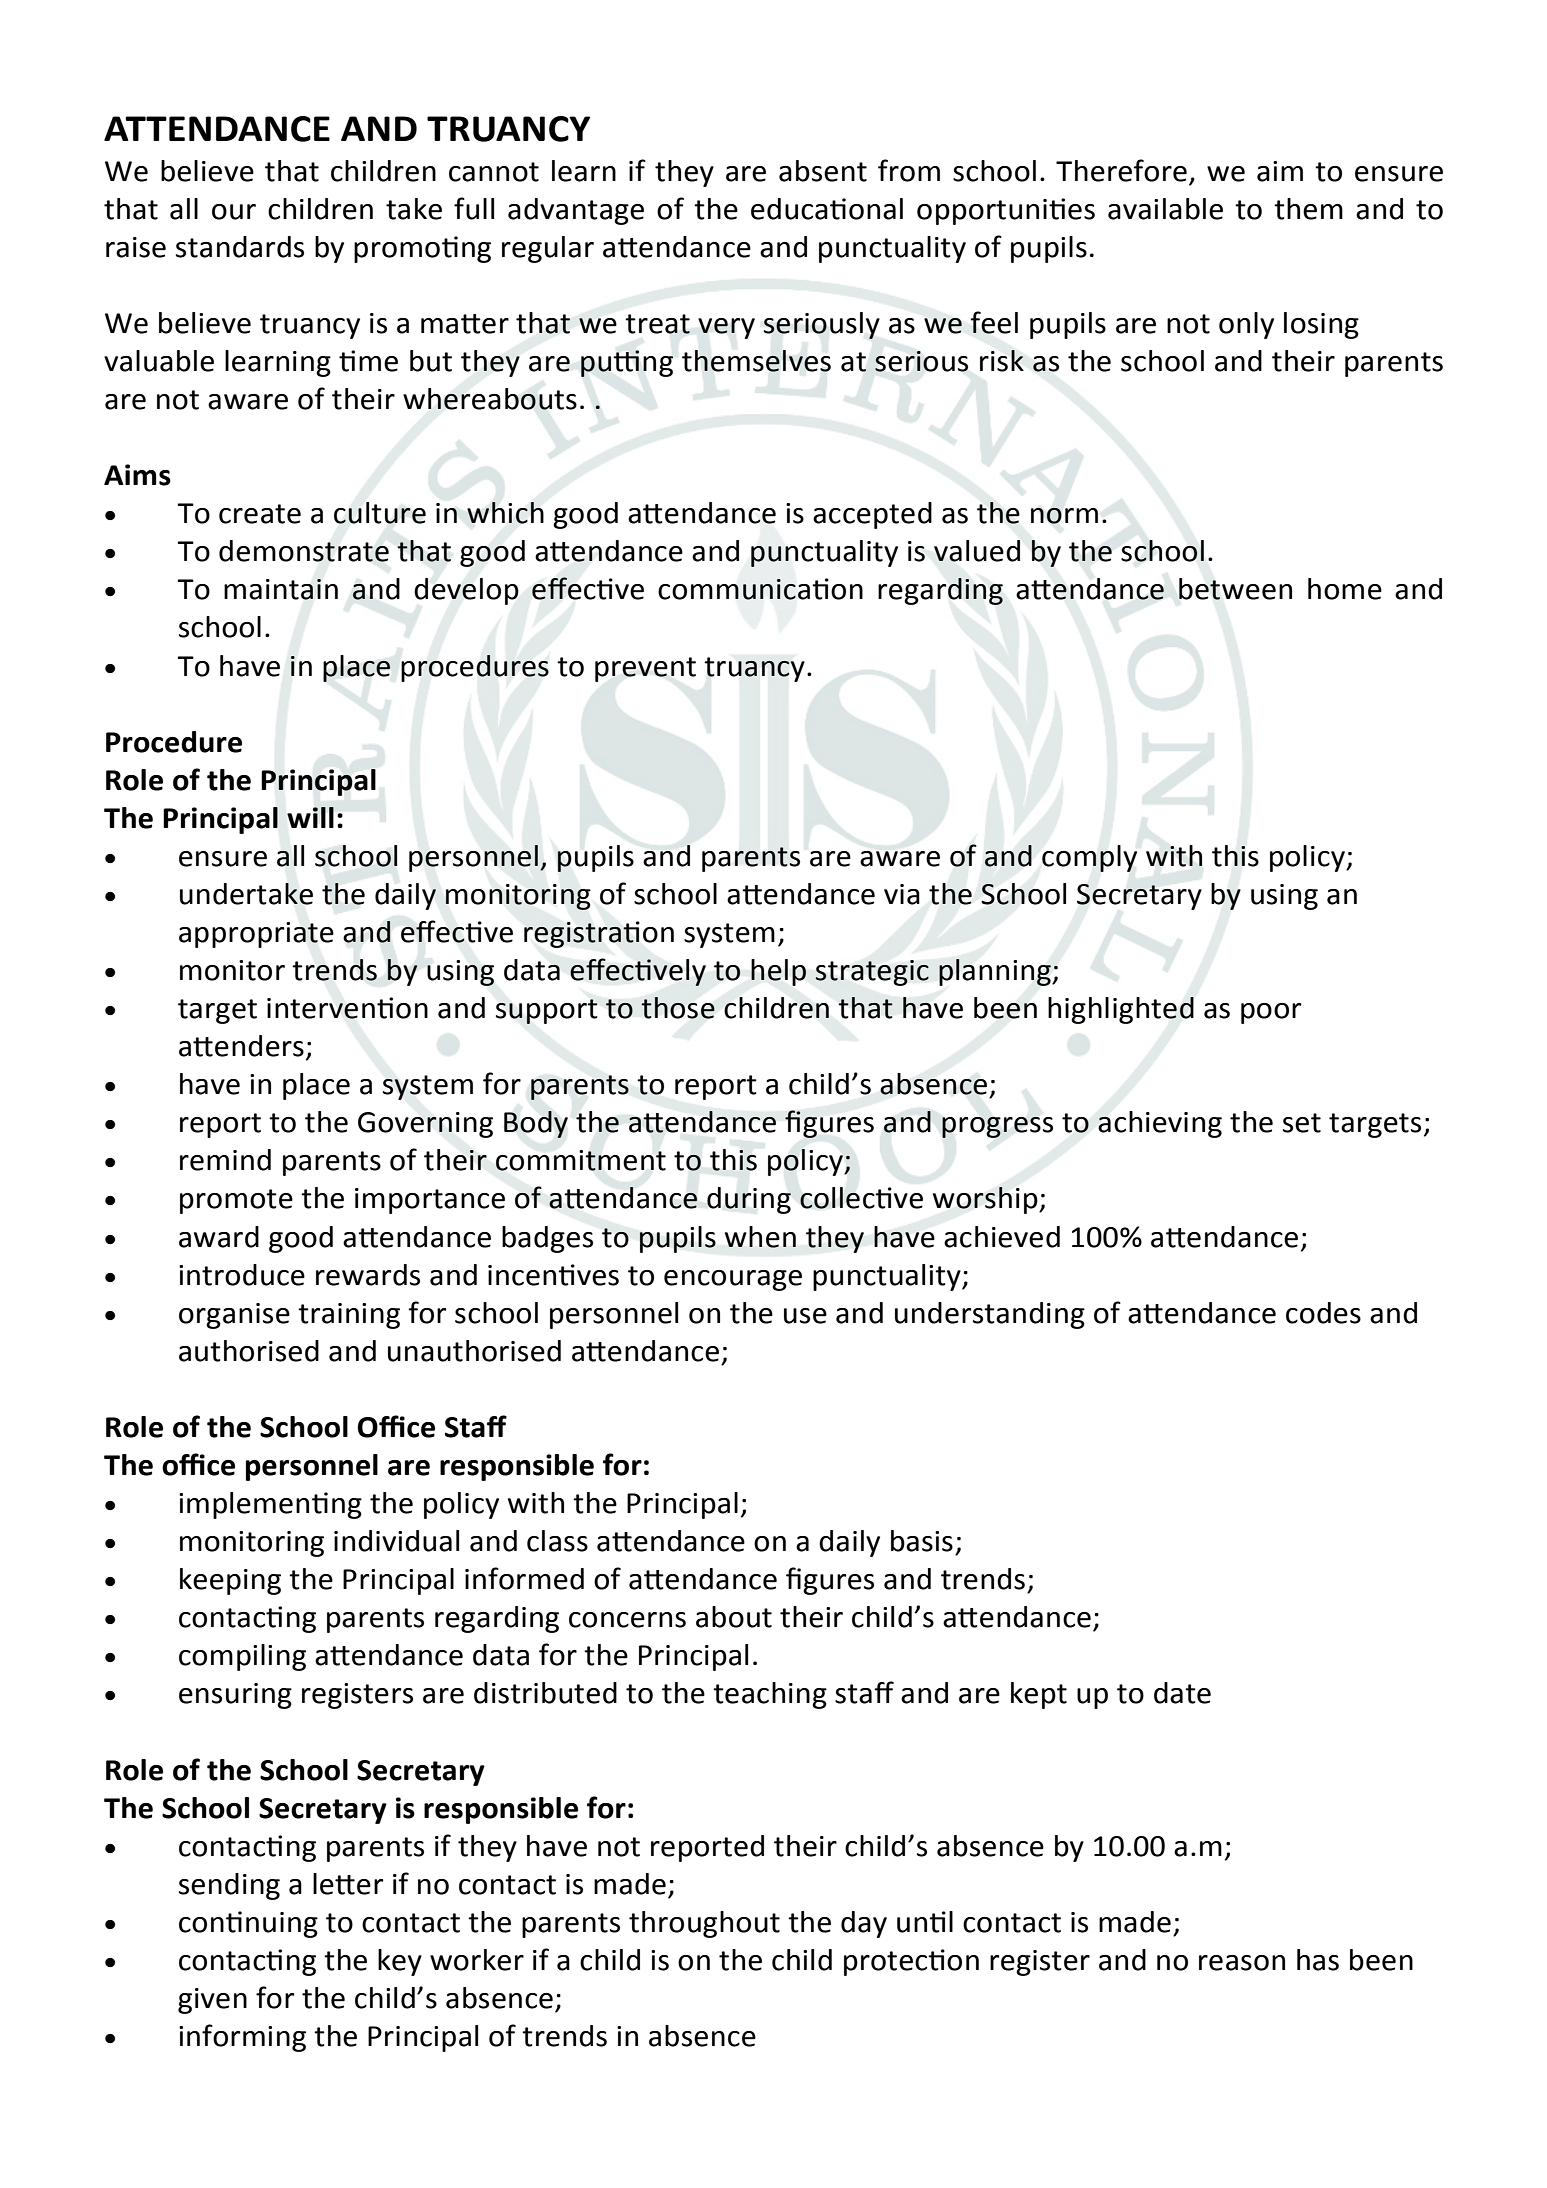  Describe the element at coordinates (1235, 589) in the document. I see `between` at that location.
